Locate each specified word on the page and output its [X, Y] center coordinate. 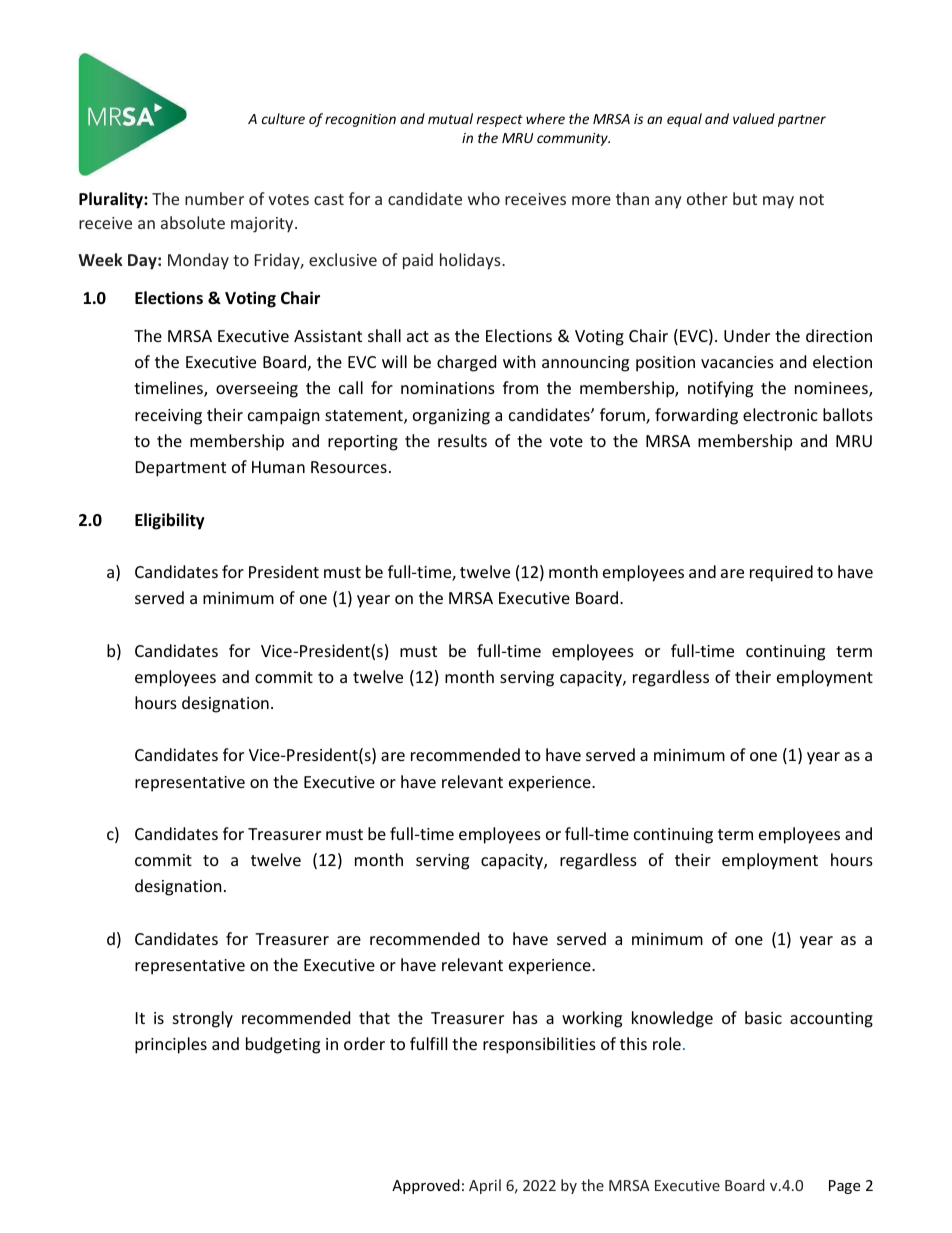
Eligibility [170, 521]
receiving [168, 417]
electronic [780, 414]
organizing [451, 417]
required [781, 573]
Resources [349, 467]
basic [763, 1017]
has [525, 1017]
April [485, 1186]
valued [754, 118]
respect [500, 121]
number [214, 198]
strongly [203, 1019]
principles [171, 1045]
